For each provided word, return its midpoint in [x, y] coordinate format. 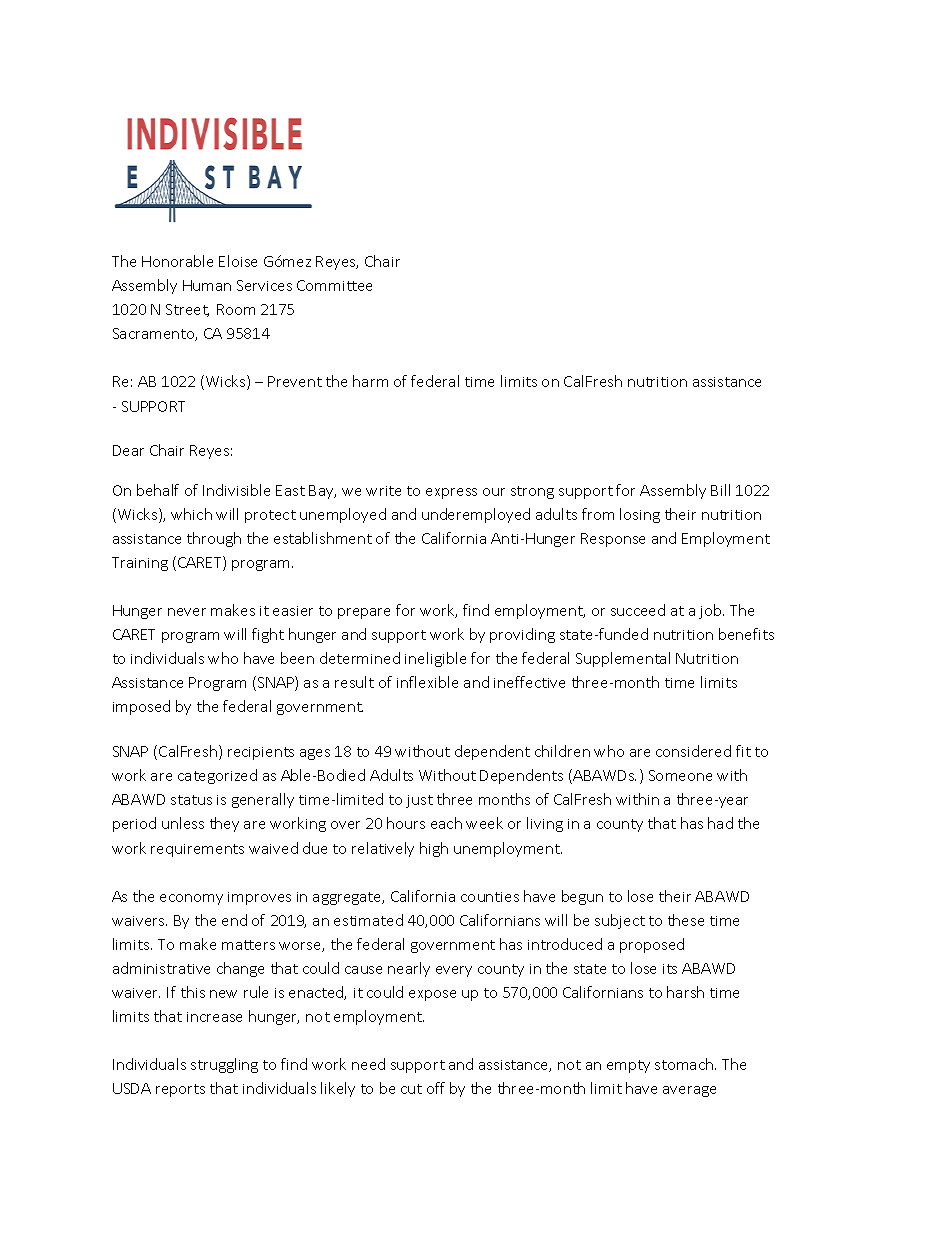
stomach [685, 1064]
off [436, 1088]
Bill [720, 490]
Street [187, 310]
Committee [334, 285]
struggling [224, 1065]
